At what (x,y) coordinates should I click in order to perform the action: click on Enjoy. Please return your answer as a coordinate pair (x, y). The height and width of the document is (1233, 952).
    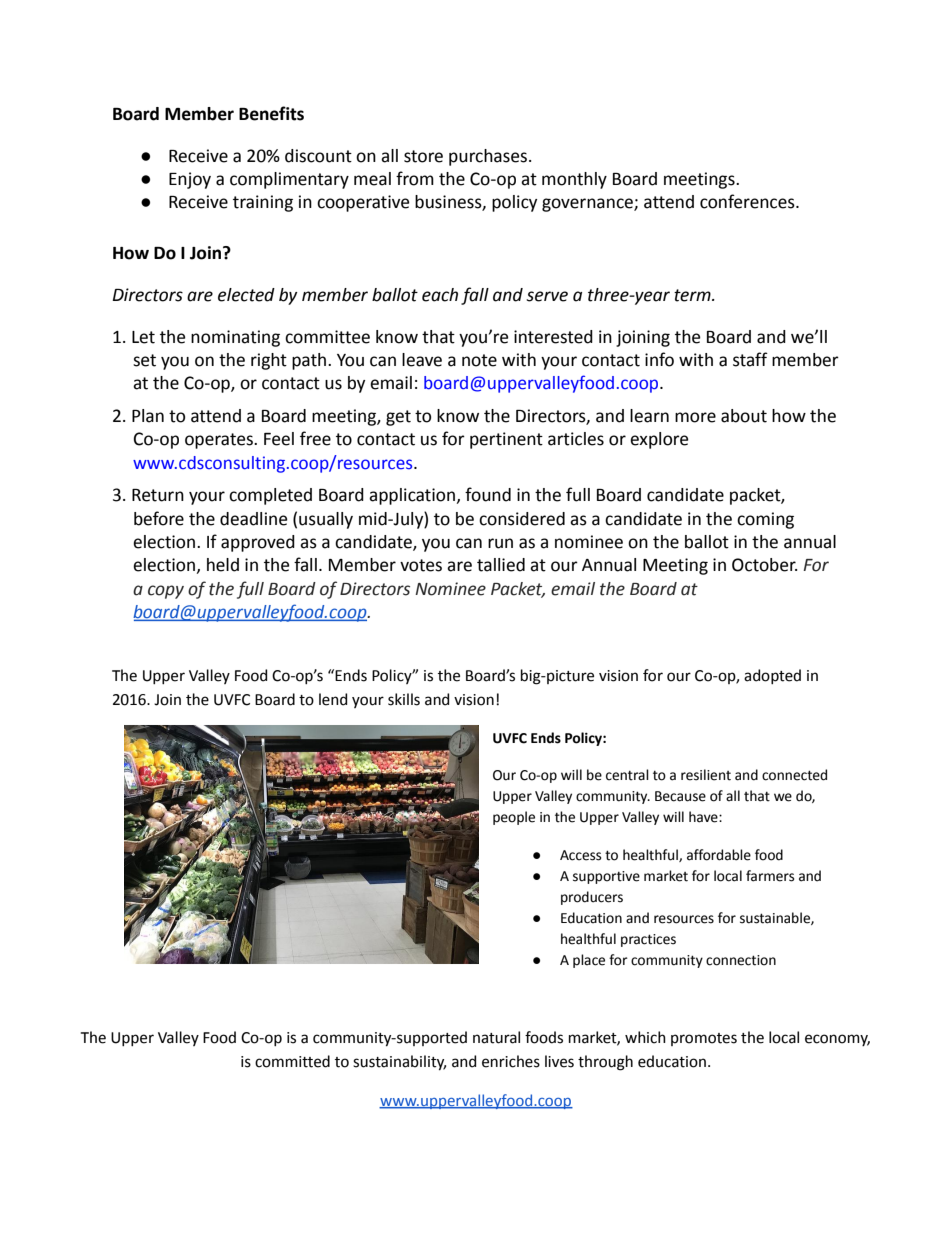
    Looking at the image, I should click on (190, 180).
